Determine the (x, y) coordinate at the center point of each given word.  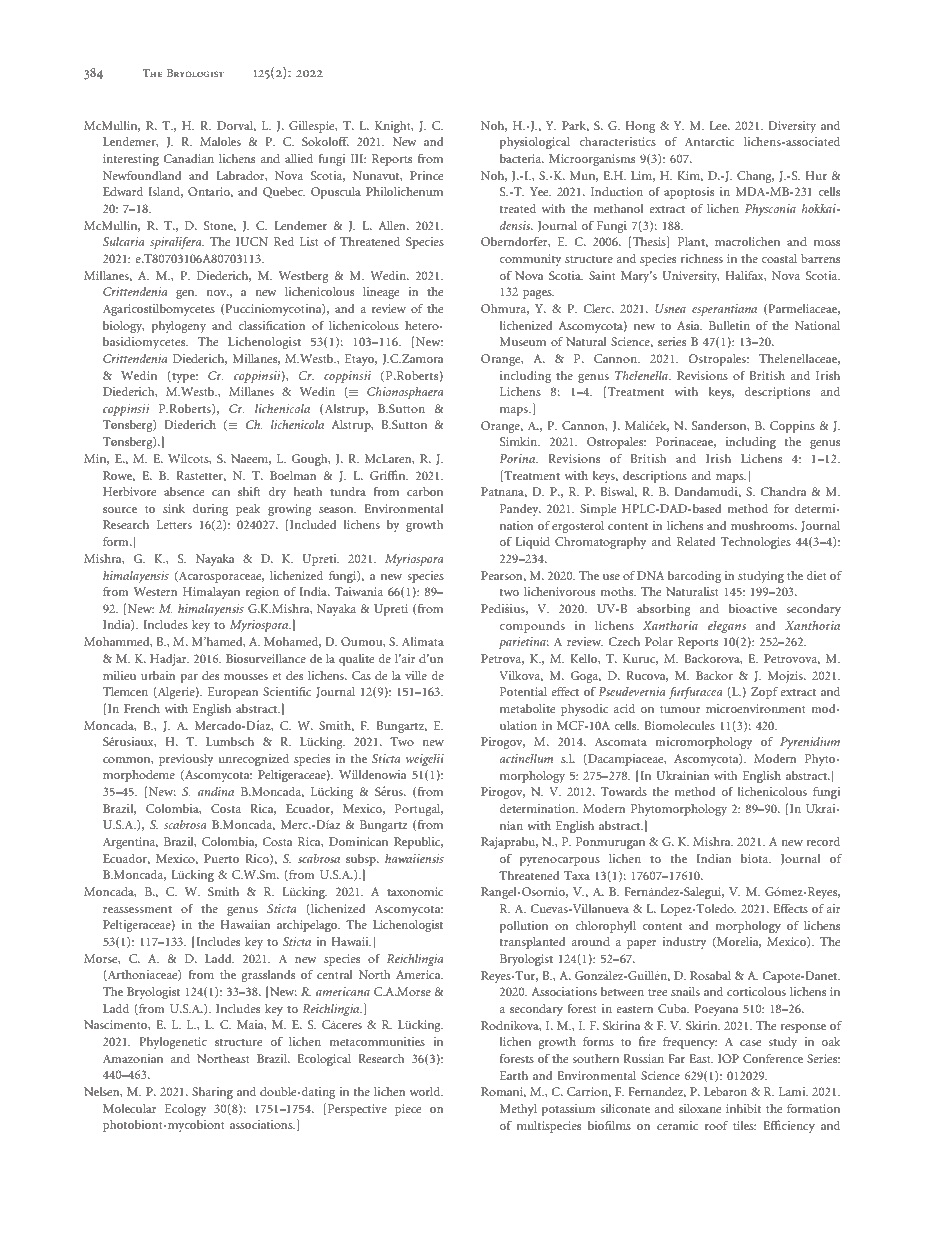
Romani (503, 1092)
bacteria (521, 158)
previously (186, 760)
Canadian (189, 158)
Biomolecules (679, 725)
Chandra (783, 491)
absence (184, 491)
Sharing (212, 1093)
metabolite (528, 708)
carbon (425, 491)
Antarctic (709, 141)
